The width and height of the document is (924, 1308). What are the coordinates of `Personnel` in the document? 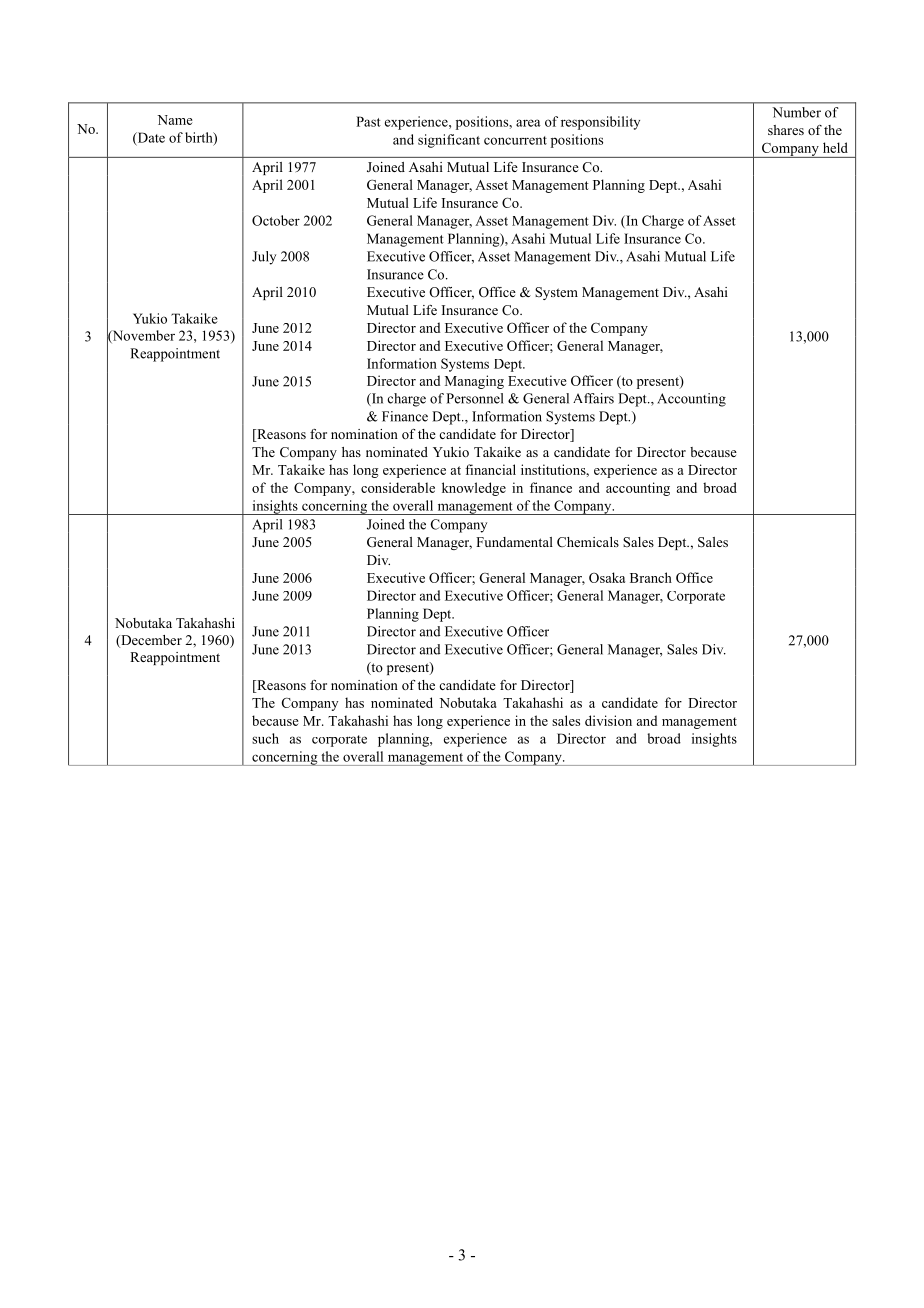 It's located at (475, 398).
